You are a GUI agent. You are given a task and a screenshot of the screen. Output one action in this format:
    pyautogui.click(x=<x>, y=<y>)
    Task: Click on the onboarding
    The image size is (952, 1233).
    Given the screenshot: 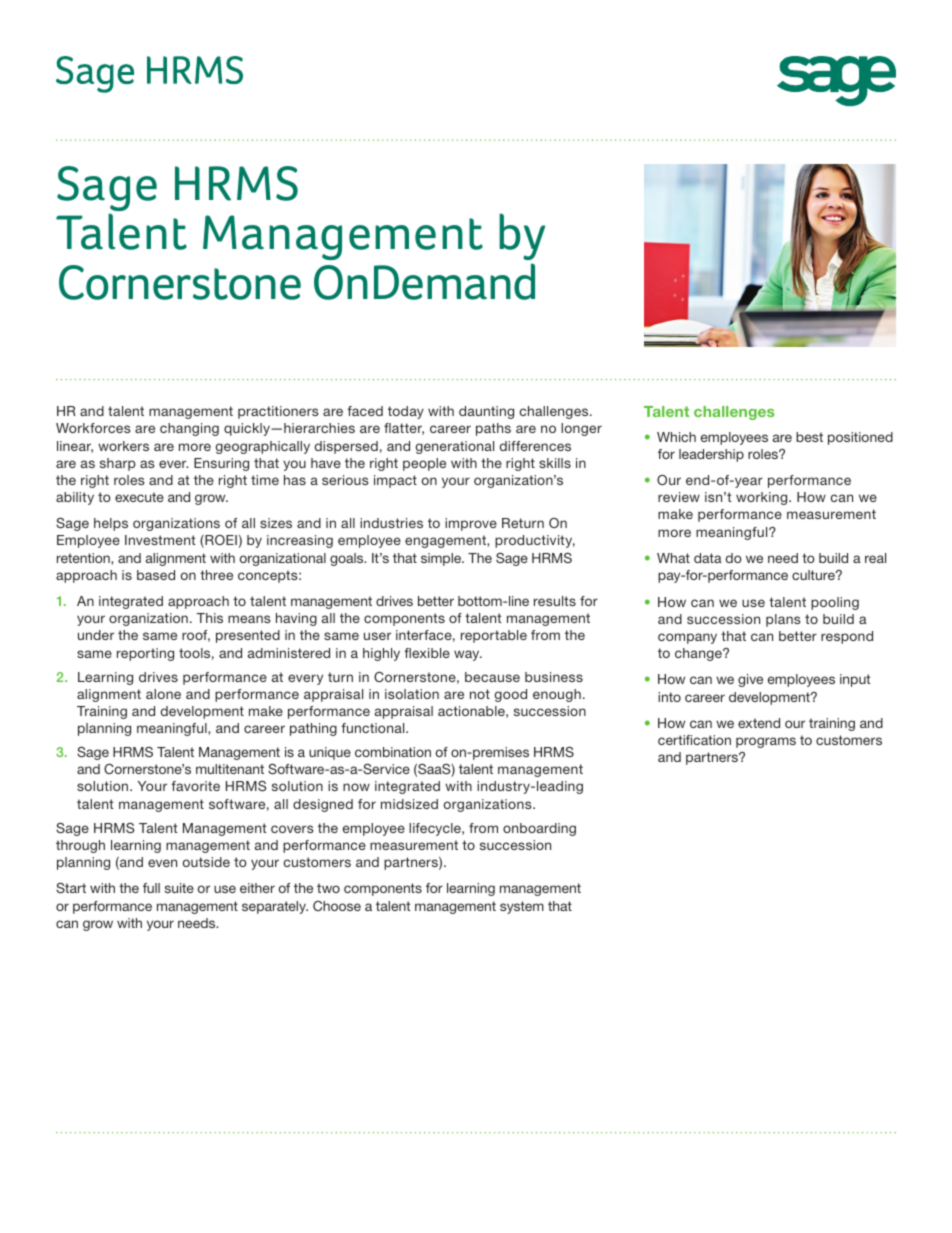 What is the action you would take?
    pyautogui.click(x=539, y=829)
